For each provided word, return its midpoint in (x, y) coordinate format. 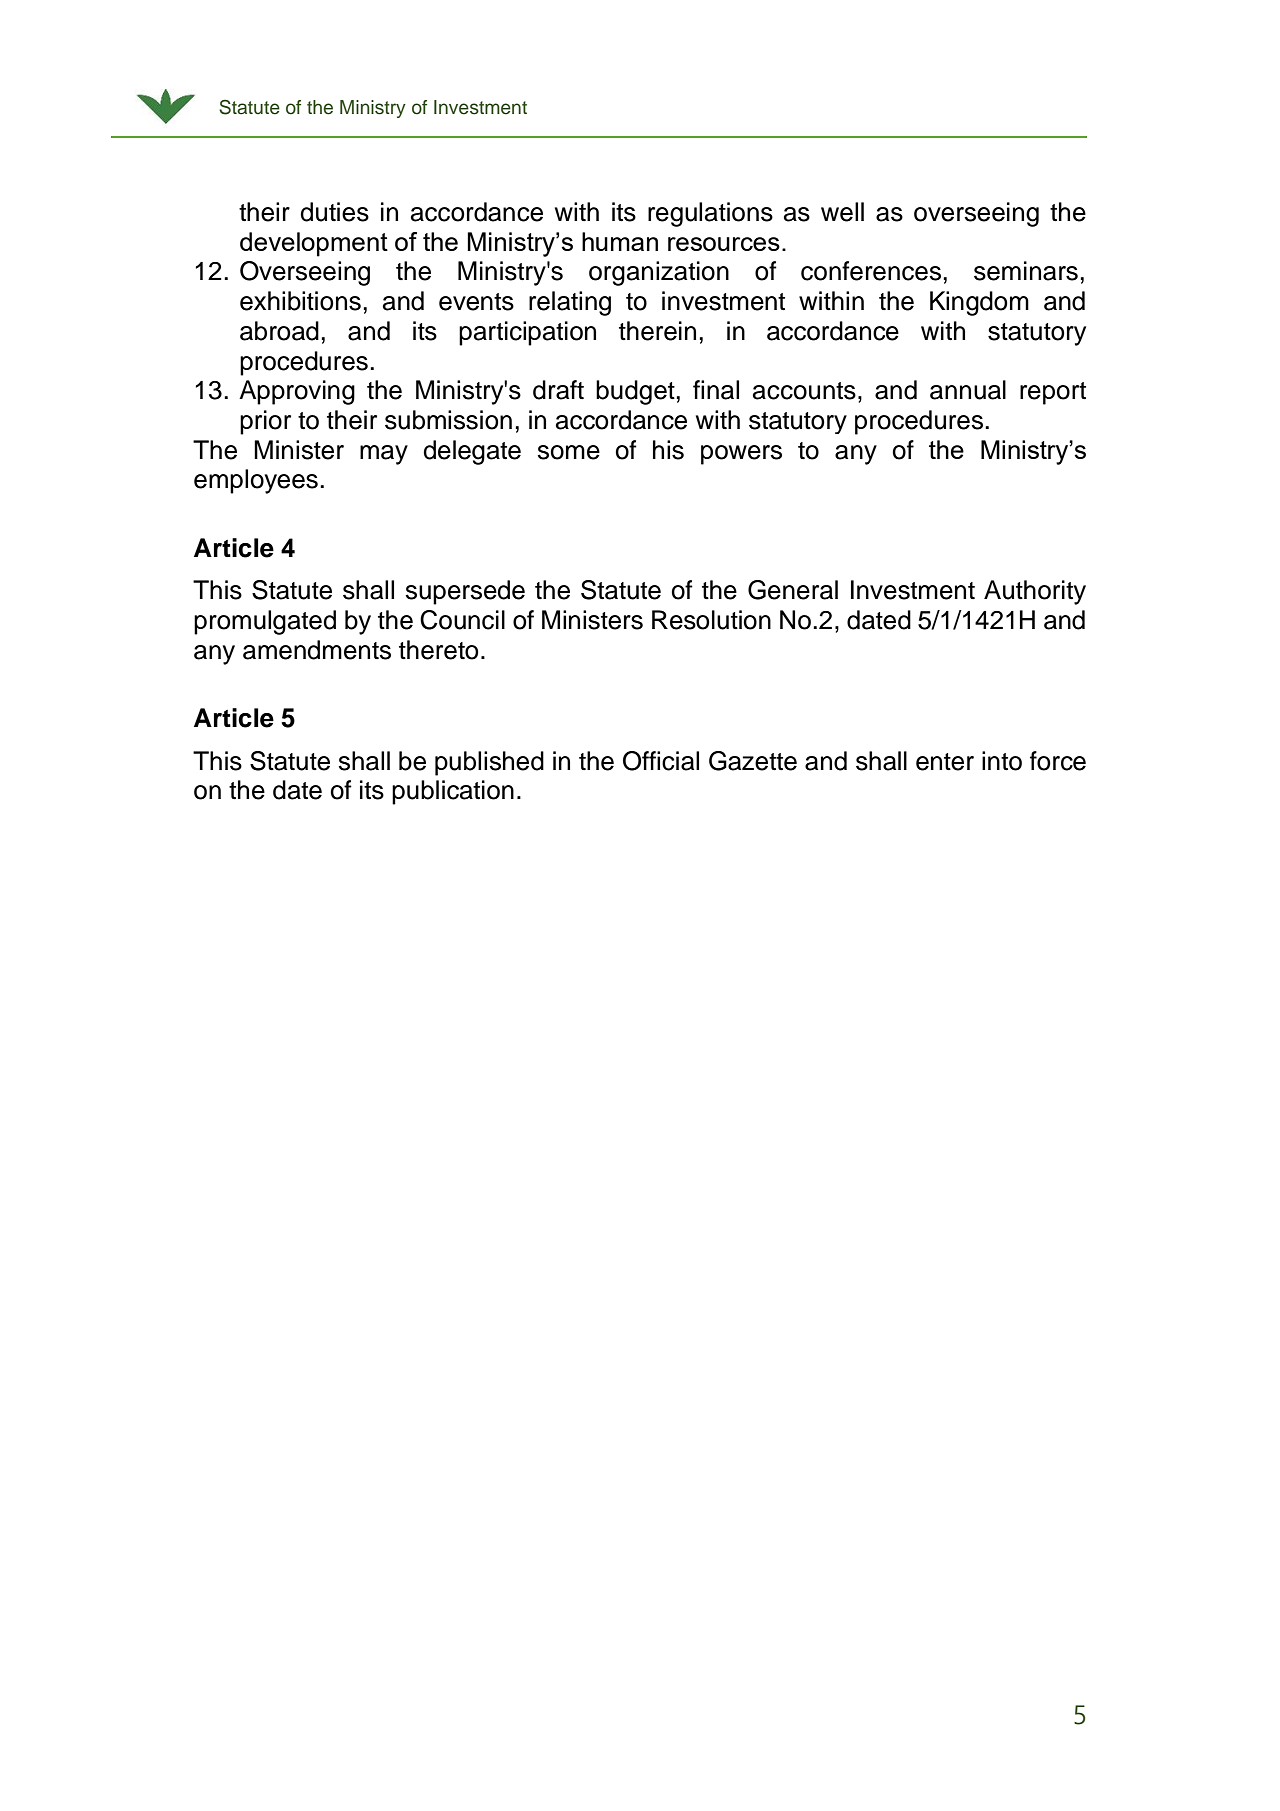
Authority (1035, 592)
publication (453, 792)
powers (741, 455)
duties (334, 212)
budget (635, 392)
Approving (297, 392)
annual (968, 390)
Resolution (711, 620)
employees (256, 481)
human (620, 241)
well (842, 212)
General (793, 590)
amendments (317, 650)
